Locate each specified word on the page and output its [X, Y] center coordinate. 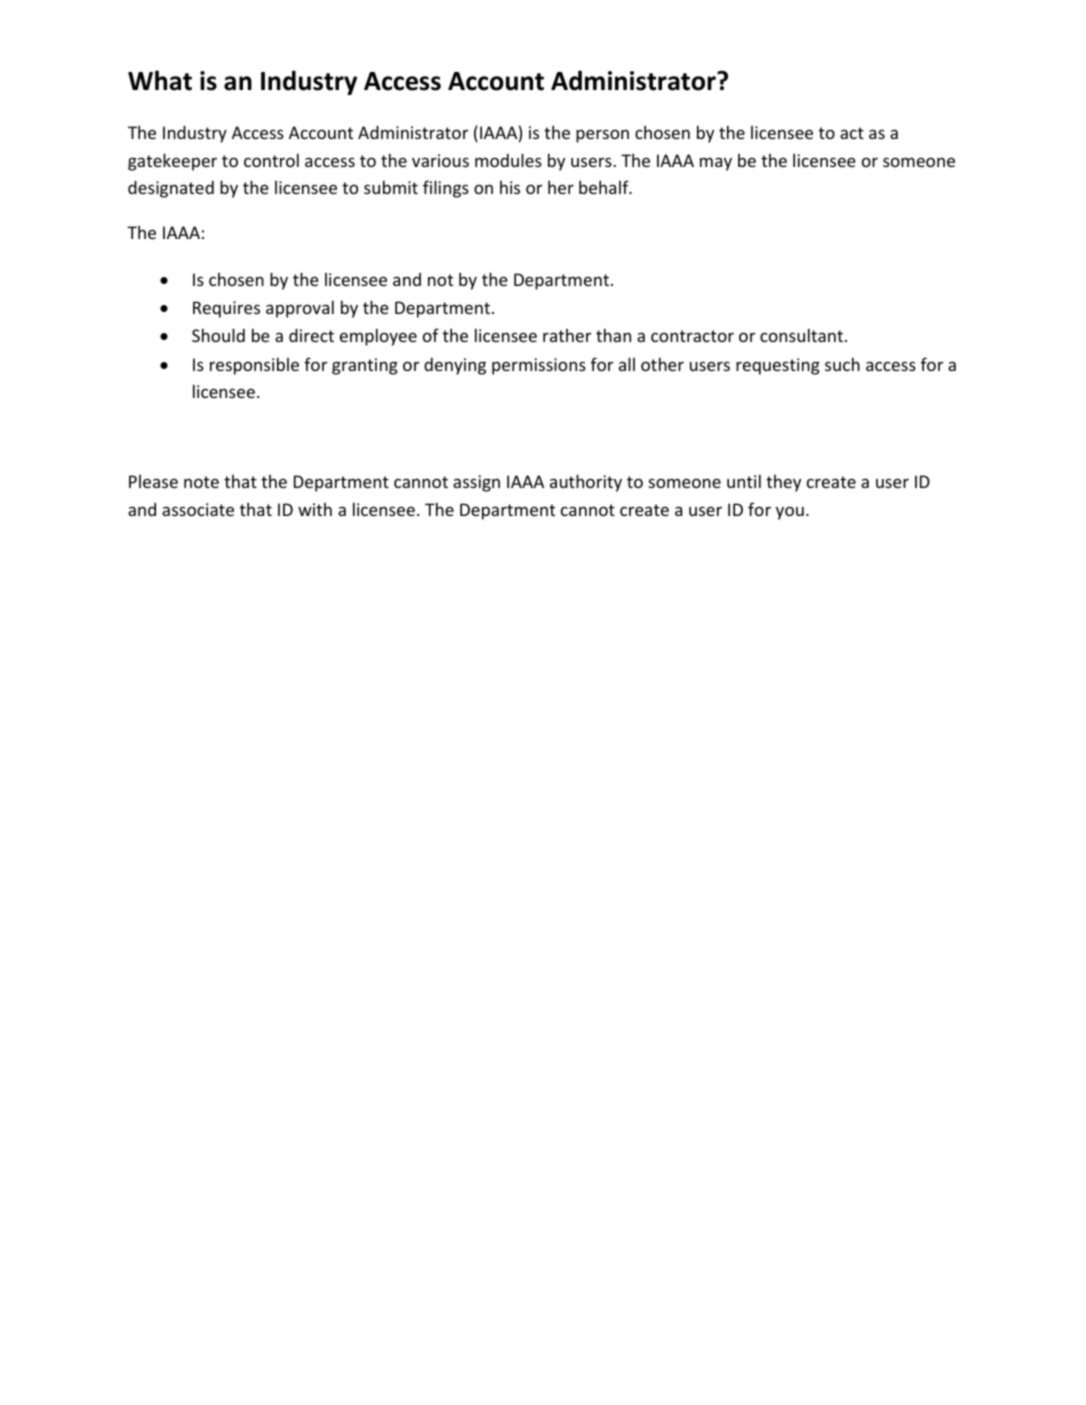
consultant [803, 335]
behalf [605, 187]
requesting [778, 366]
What [160, 80]
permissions [539, 366]
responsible [254, 366]
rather [567, 335]
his [510, 187]
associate [198, 509]
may [716, 164]
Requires [226, 309]
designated [171, 189]
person [602, 136]
